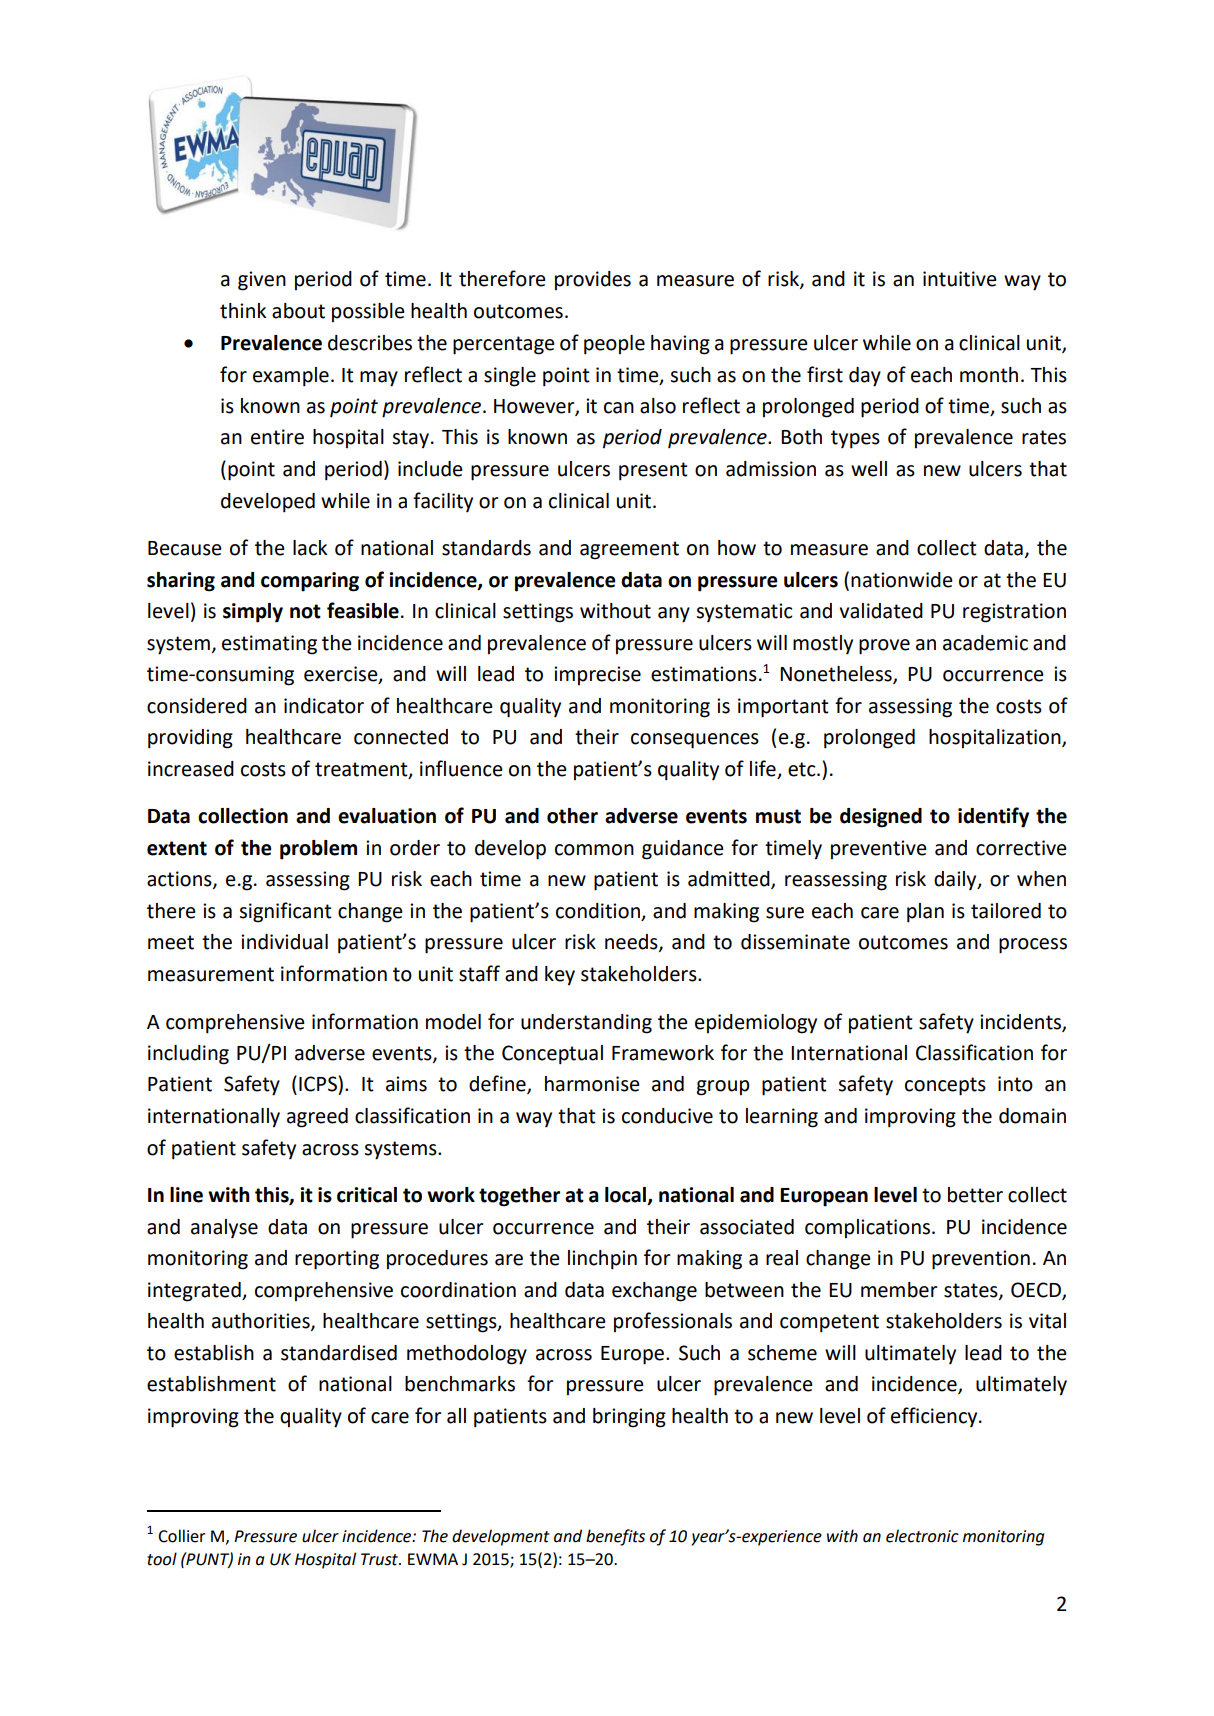 This page has width=1214, height=1716. What do you see at coordinates (597, 675) in the page?
I see `imprecise` at bounding box center [597, 675].
